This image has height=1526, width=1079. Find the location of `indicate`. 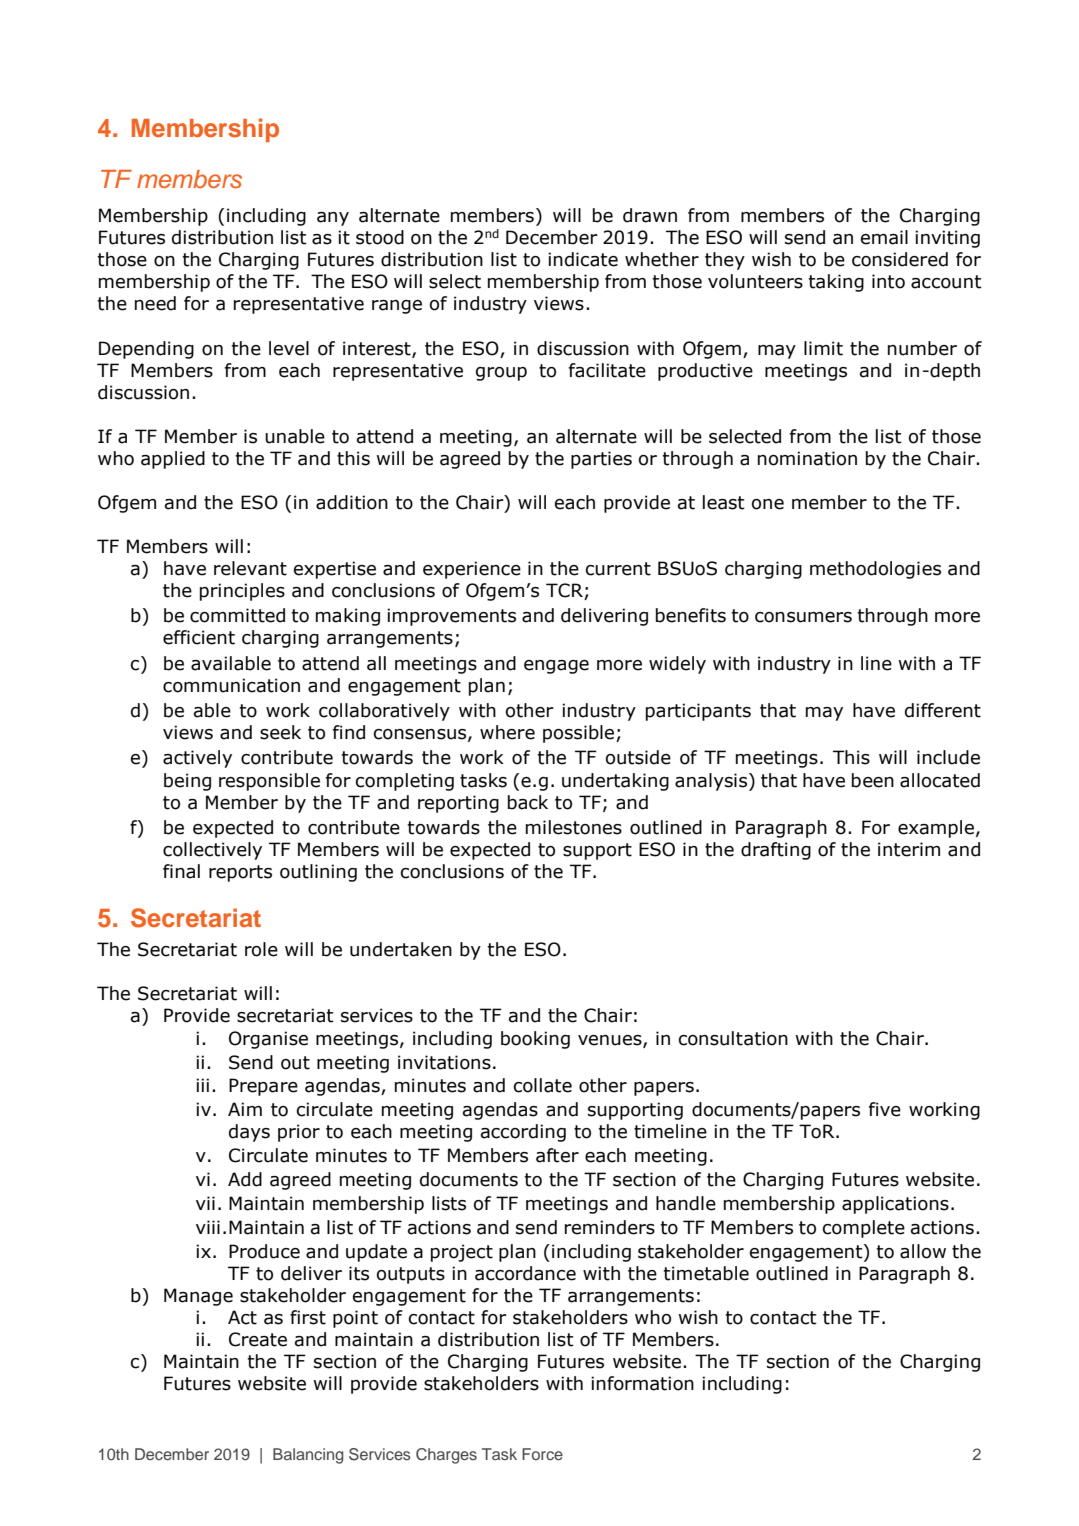

indicate is located at coordinates (583, 259).
